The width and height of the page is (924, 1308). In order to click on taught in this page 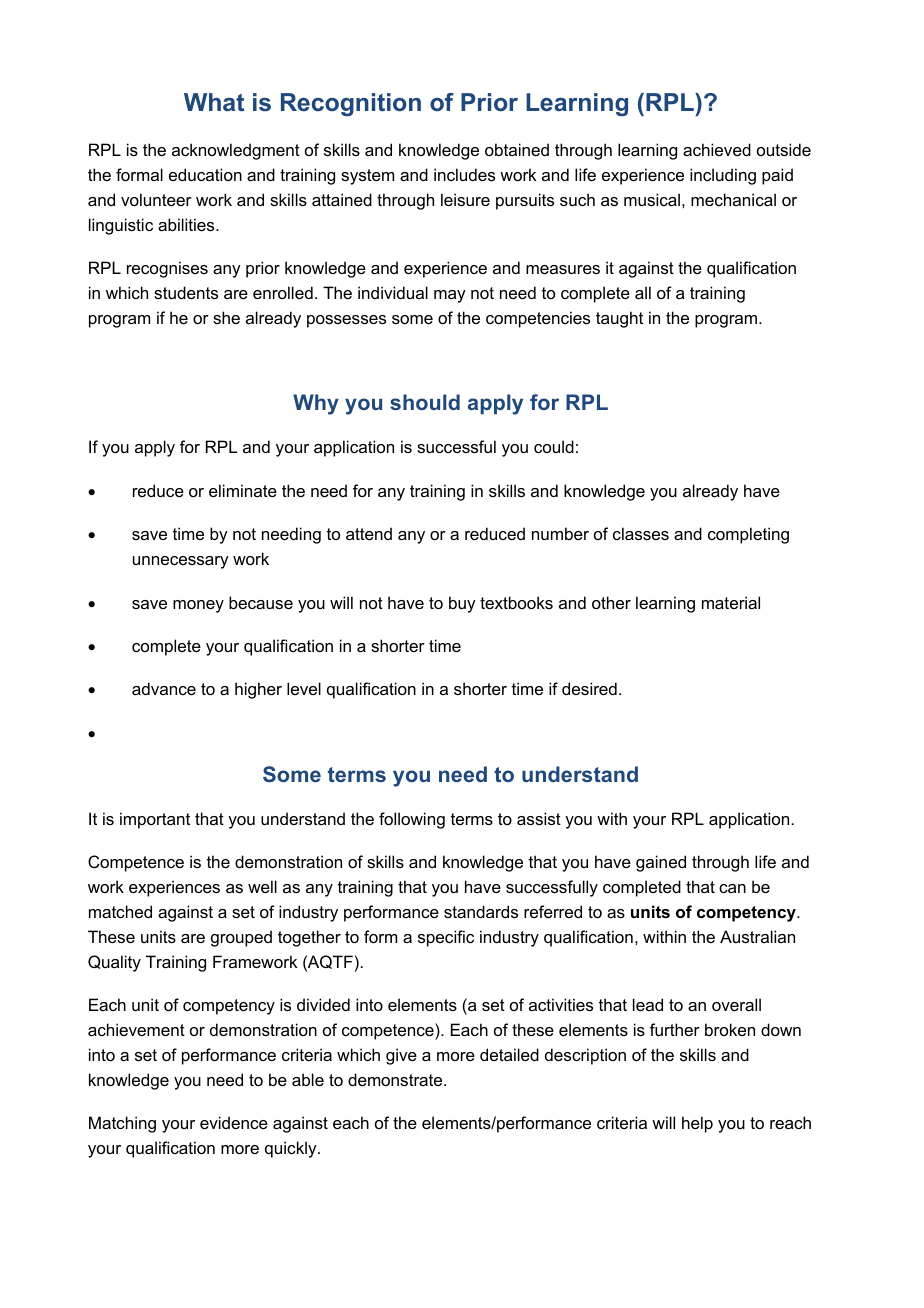, I will do `click(619, 319)`.
